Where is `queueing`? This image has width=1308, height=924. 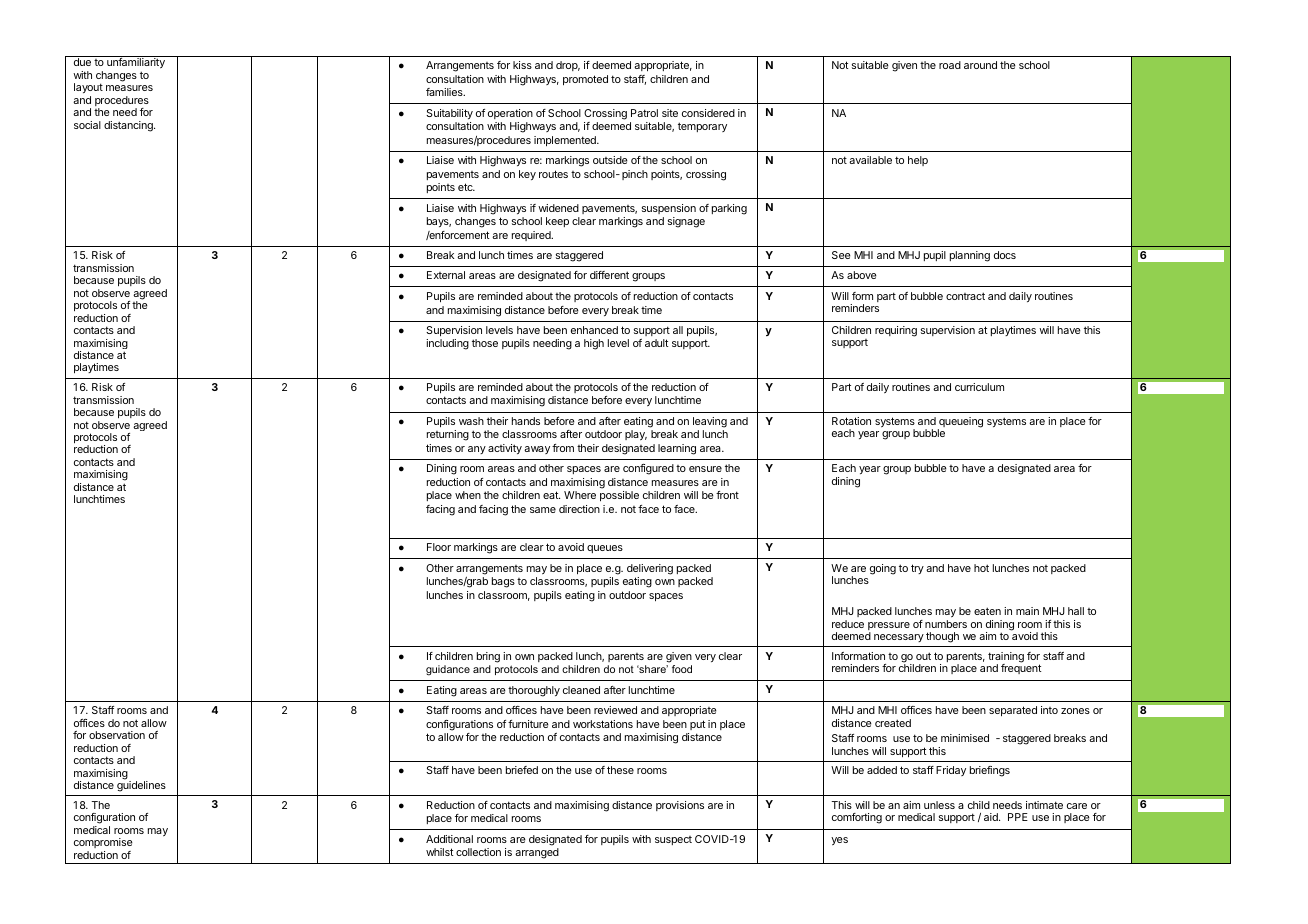
queueing is located at coordinates (960, 423).
